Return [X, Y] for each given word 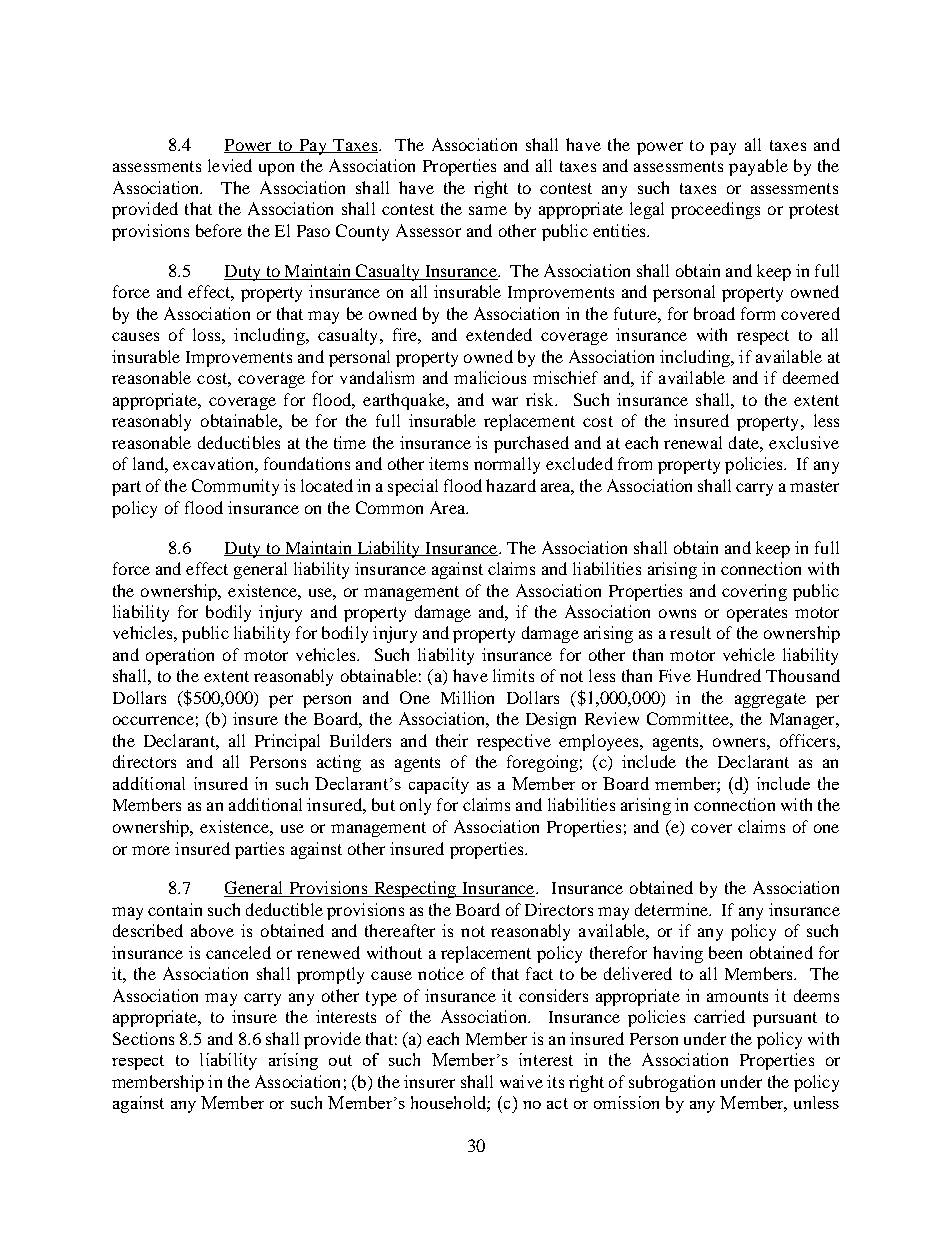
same [488, 210]
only [415, 806]
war [505, 401]
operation [180, 656]
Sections [143, 1038]
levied [230, 165]
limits [513, 675]
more [151, 850]
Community [235, 487]
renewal [693, 442]
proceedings [715, 210]
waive [521, 1081]
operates [757, 614]
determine [673, 909]
